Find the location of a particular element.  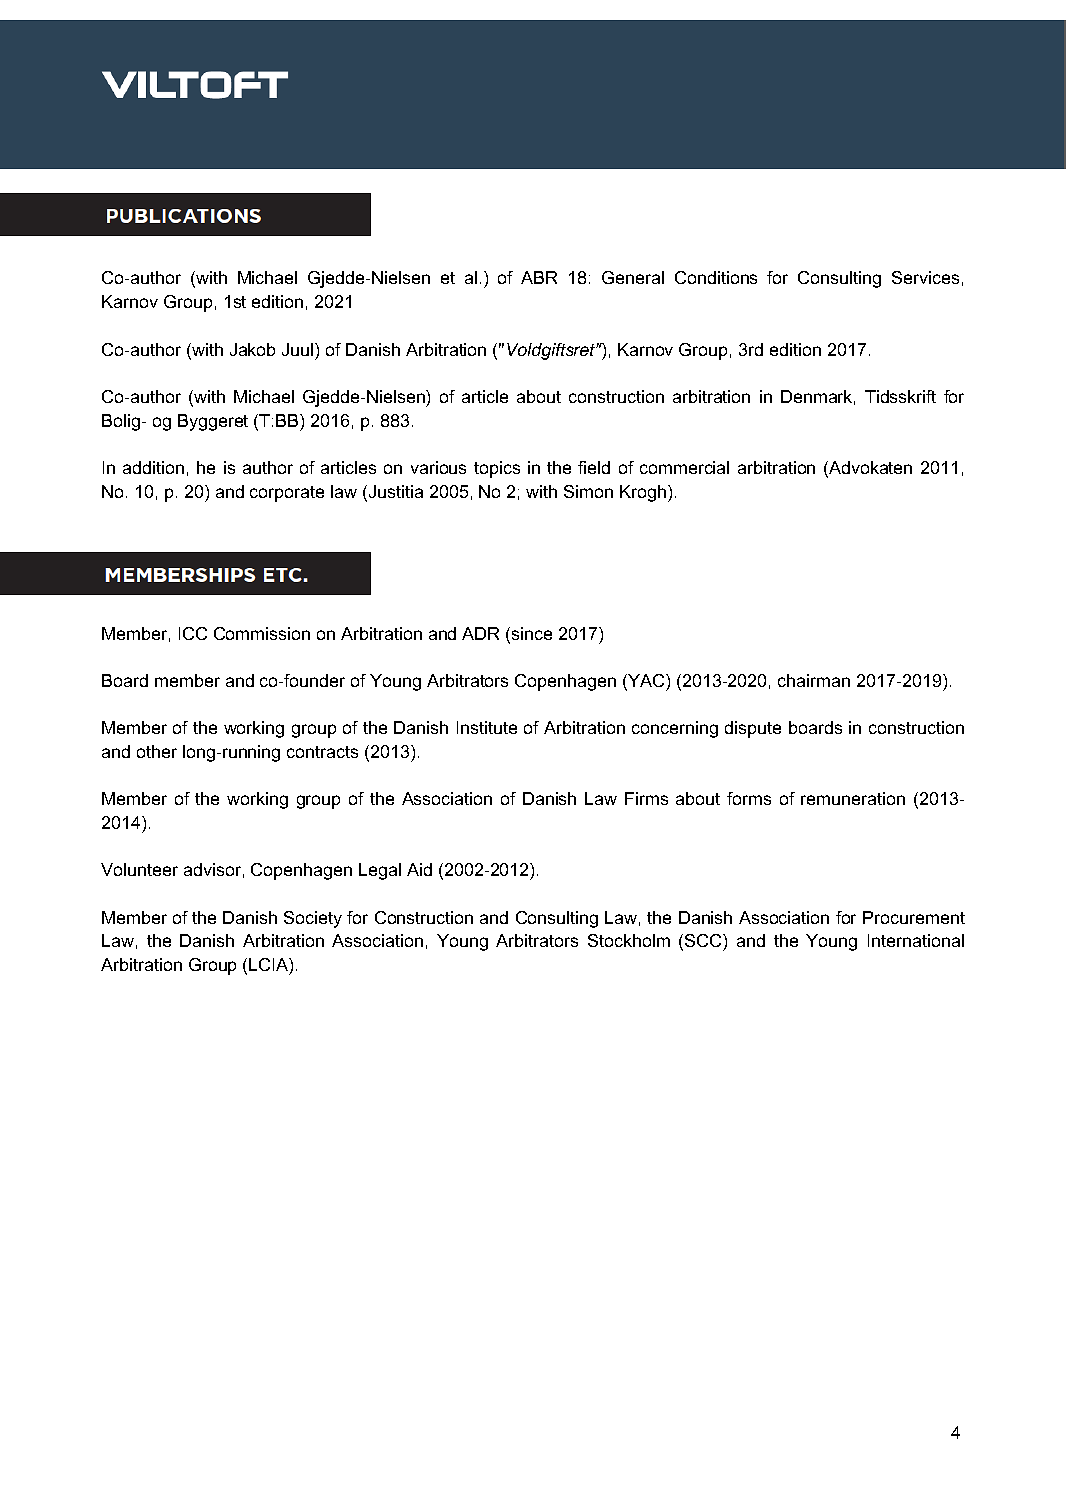

Procurement is located at coordinates (914, 917).
